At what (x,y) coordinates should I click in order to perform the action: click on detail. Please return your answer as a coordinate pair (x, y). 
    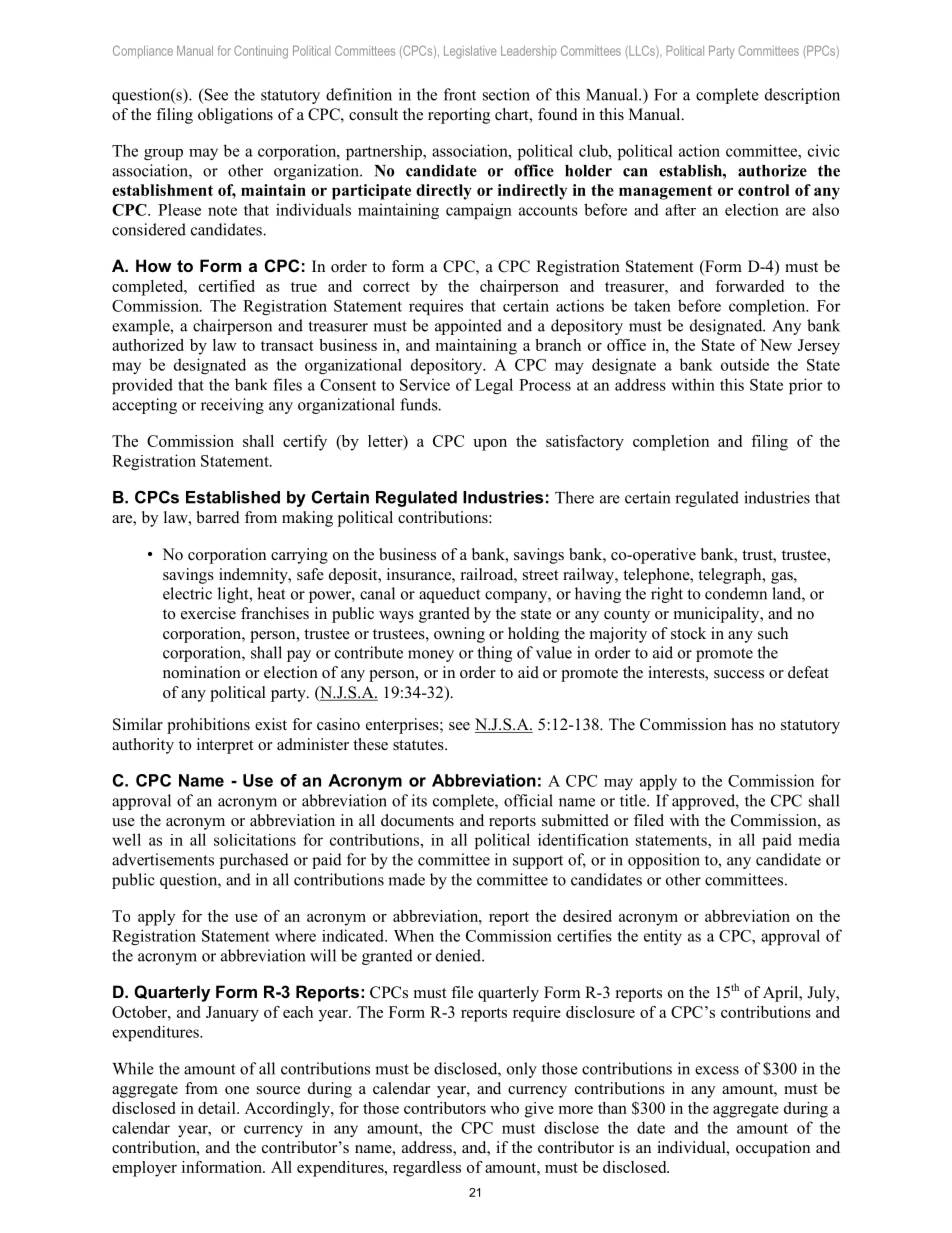
    Looking at the image, I should click on (218, 1108).
